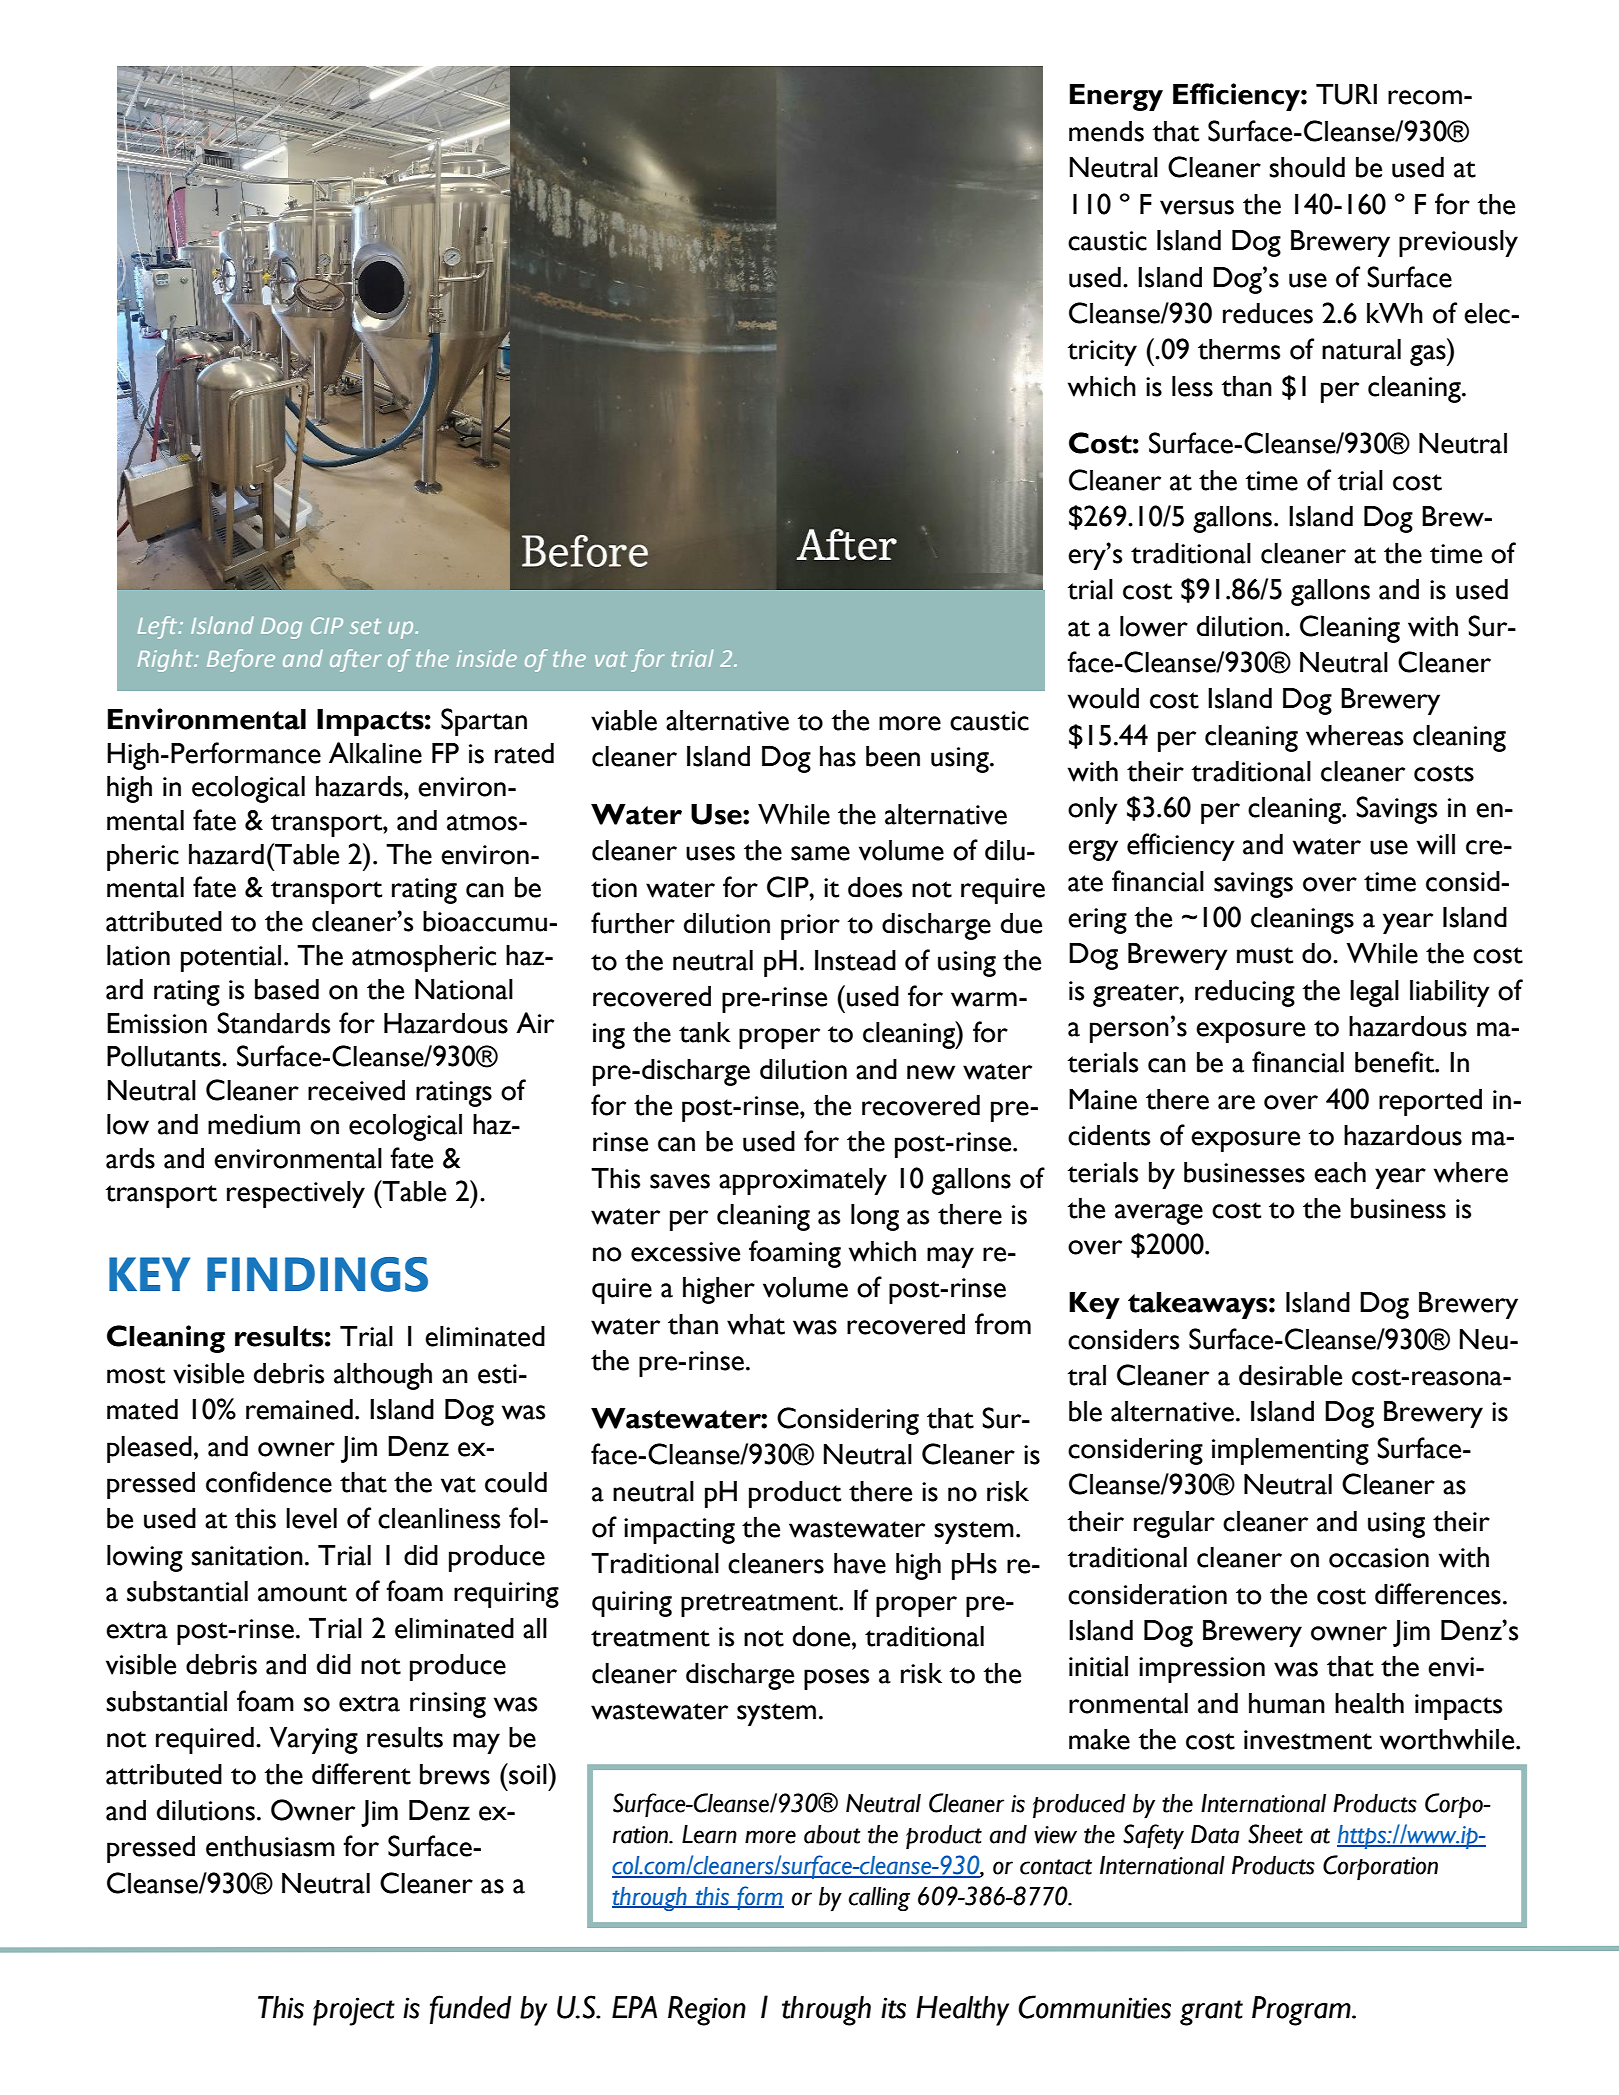  What do you see at coordinates (354, 2011) in the page?
I see `project` at bounding box center [354, 2011].
